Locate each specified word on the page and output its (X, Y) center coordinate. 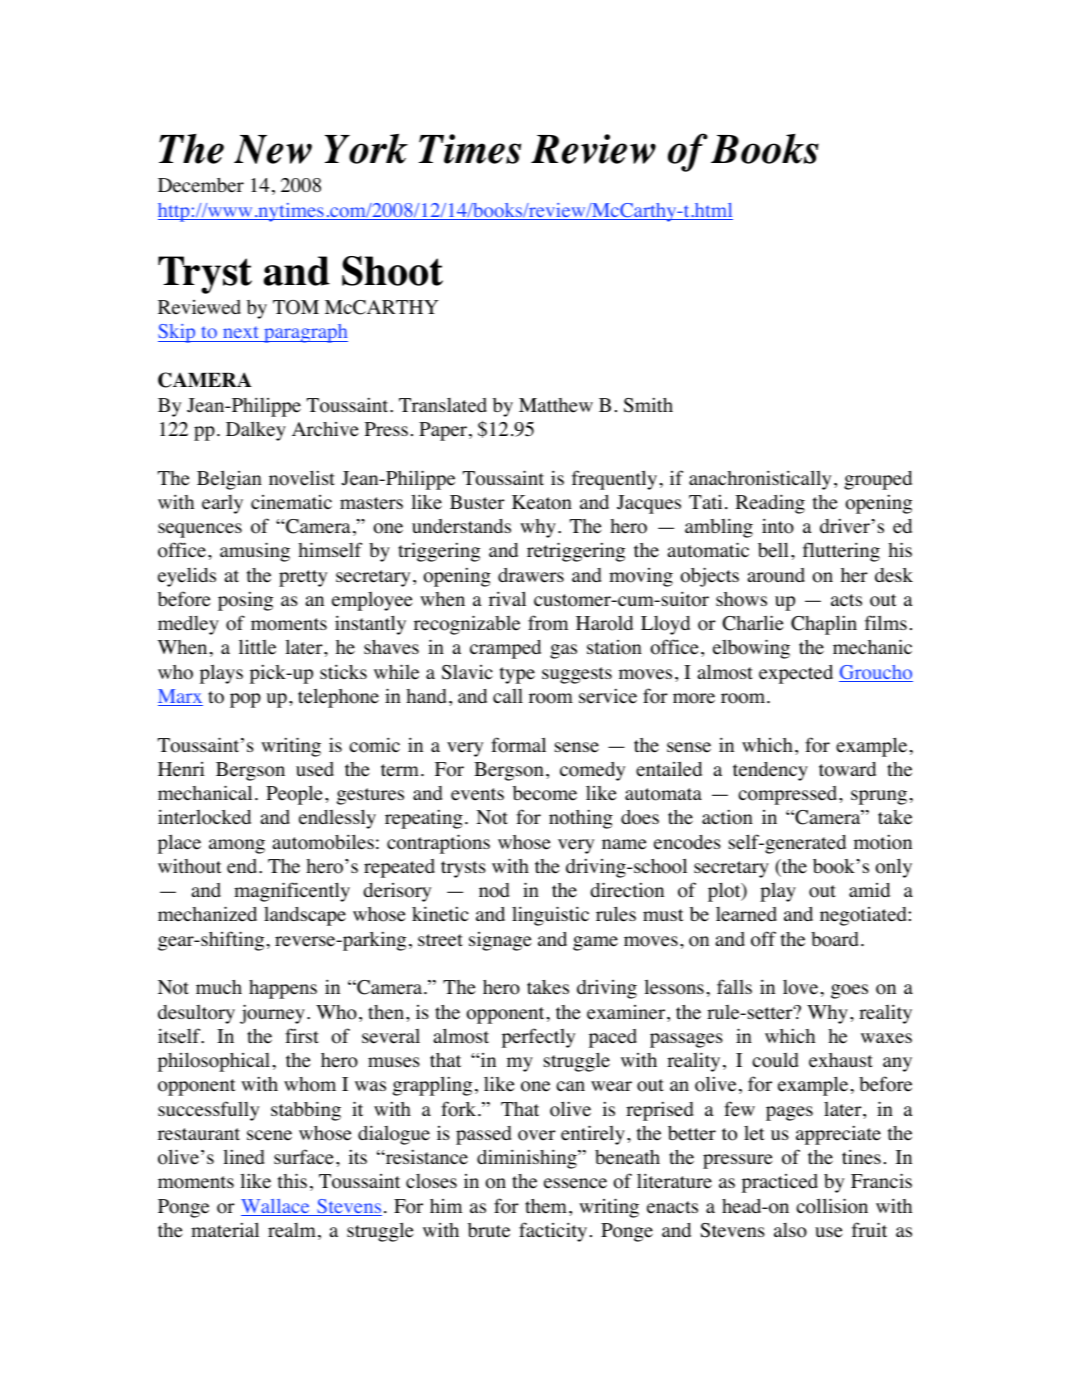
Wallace (276, 1207)
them (546, 1206)
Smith (648, 405)
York (366, 148)
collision (832, 1206)
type (517, 675)
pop (245, 700)
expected (796, 674)
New (273, 149)
